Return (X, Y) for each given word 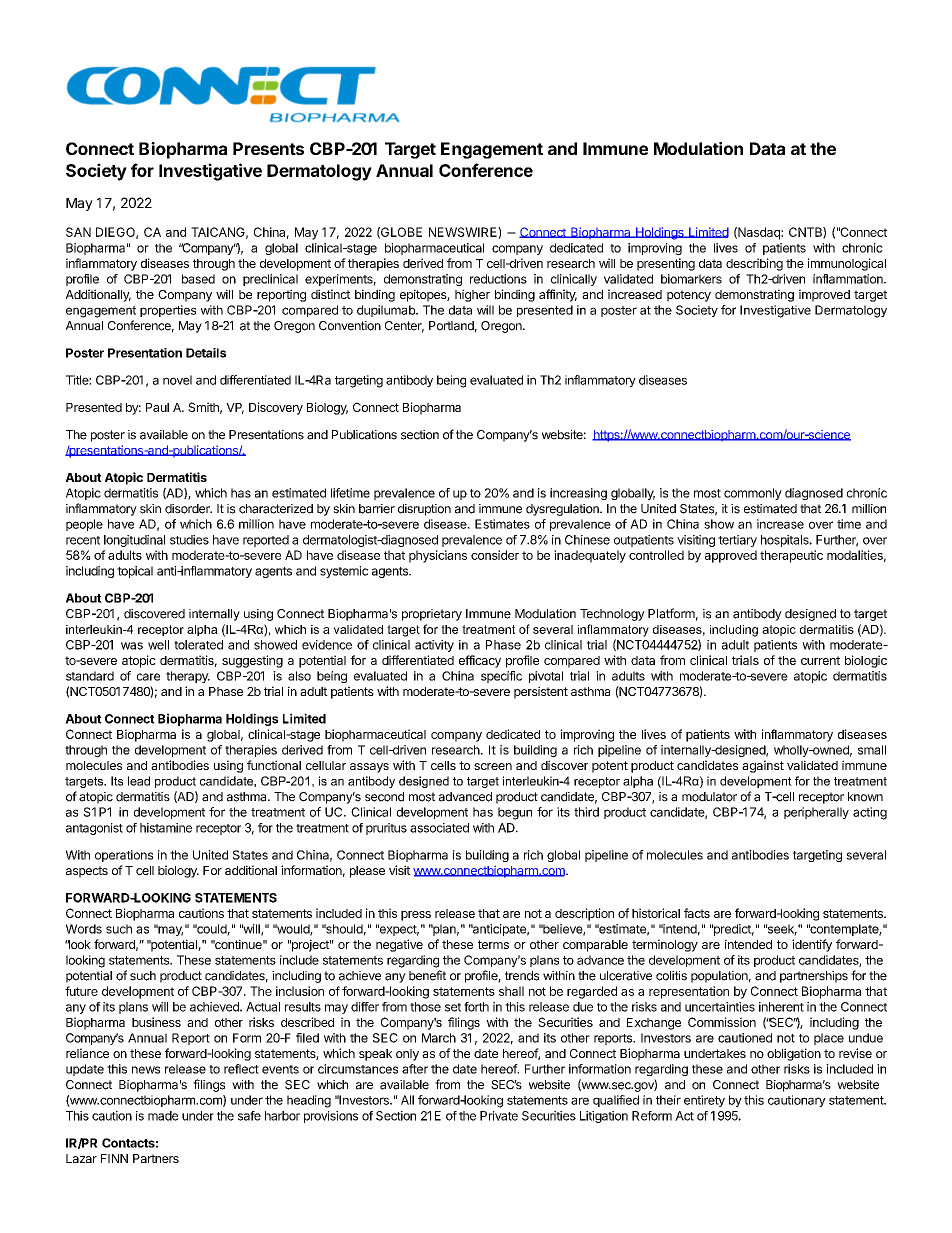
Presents (268, 148)
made (163, 1116)
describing (754, 264)
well (158, 645)
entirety (704, 1101)
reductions (498, 279)
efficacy (480, 661)
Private (499, 1116)
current (820, 660)
